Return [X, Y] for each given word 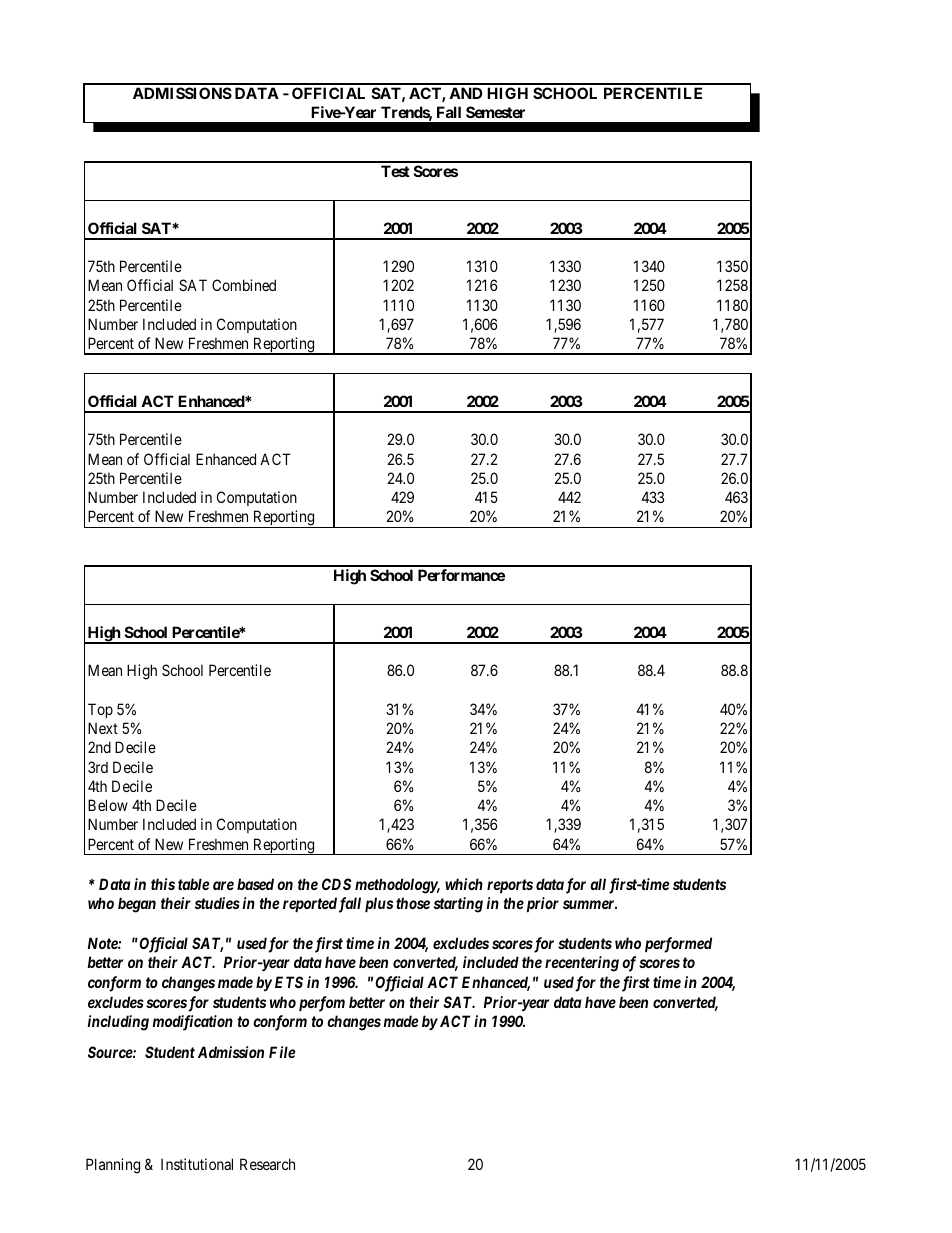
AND [465, 93]
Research [267, 1164]
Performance [461, 575]
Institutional [197, 1164]
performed [678, 945]
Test [395, 171]
